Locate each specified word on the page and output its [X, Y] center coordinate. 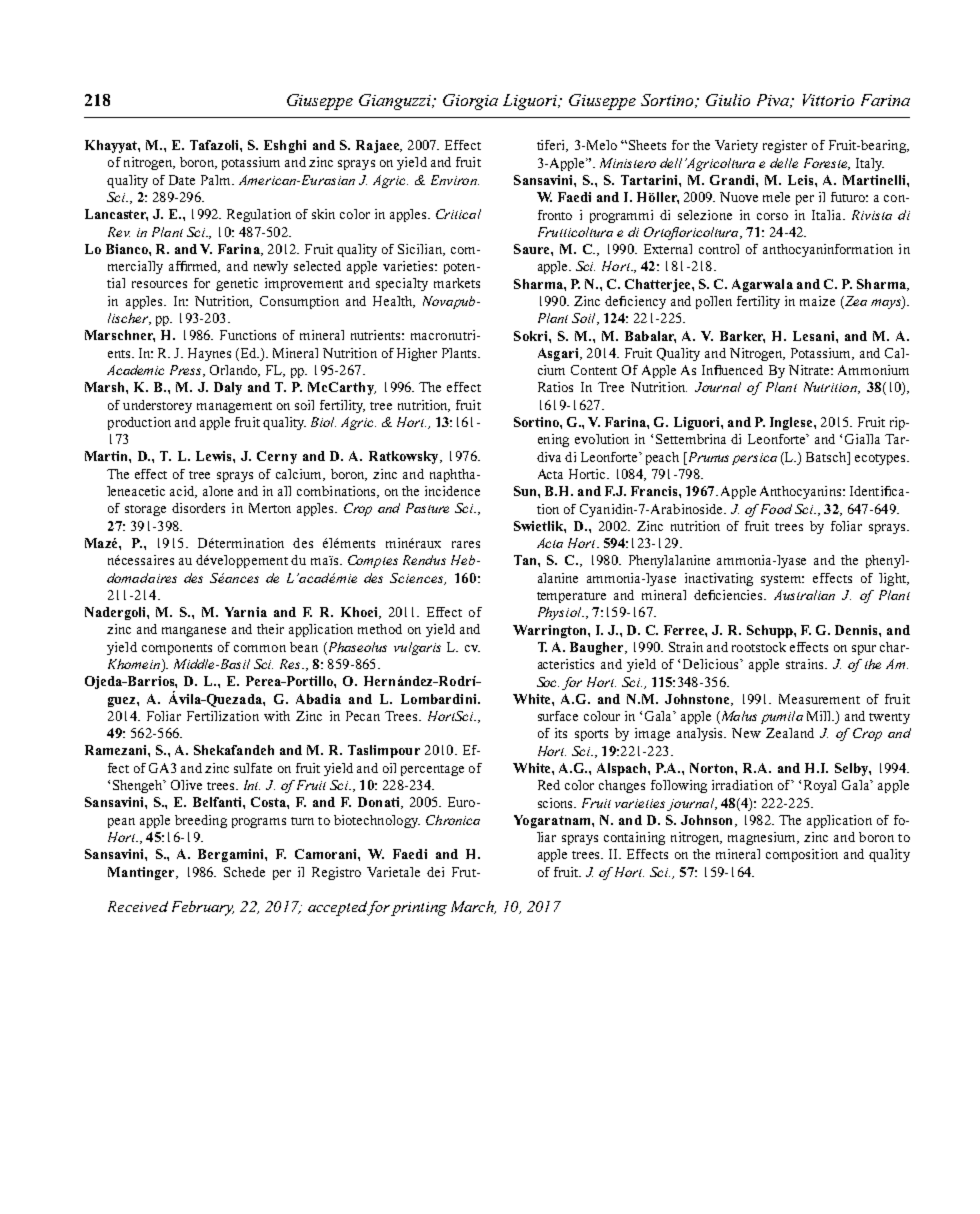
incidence [452, 491]
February [203, 908]
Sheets [647, 145]
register [785, 146]
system [782, 580]
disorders [198, 508]
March [473, 907]
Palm [217, 180]
